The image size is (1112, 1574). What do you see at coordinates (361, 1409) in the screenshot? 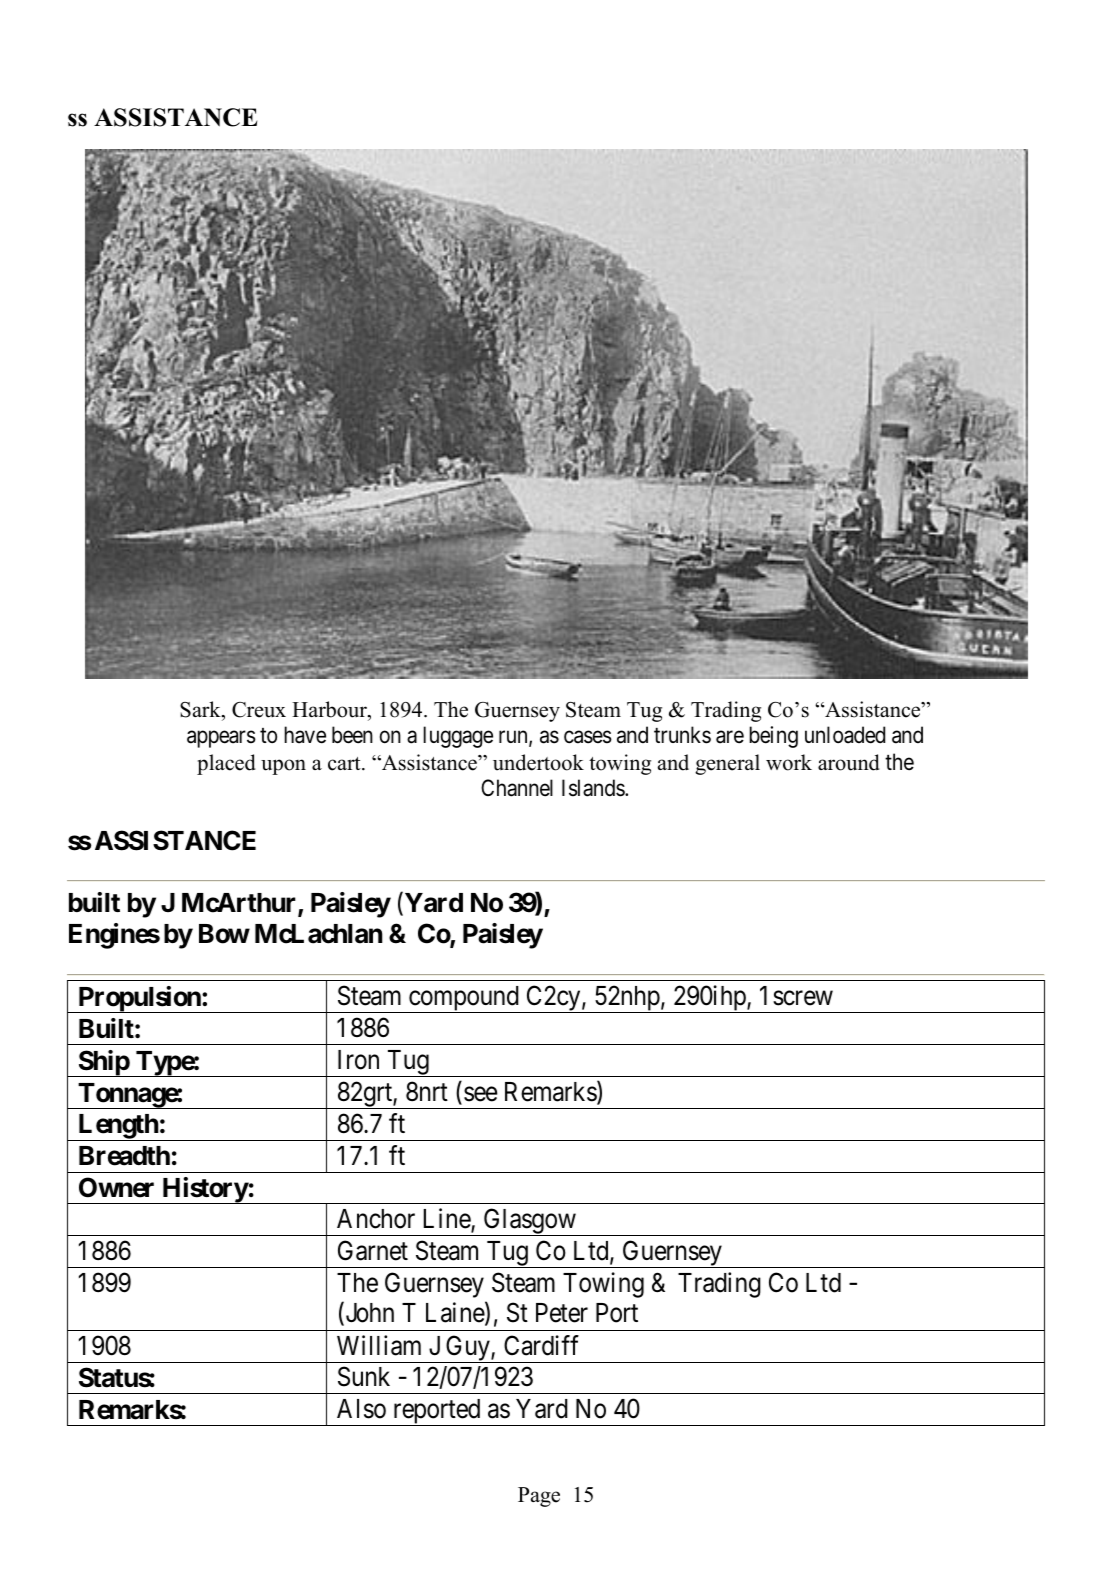
I see `Also` at bounding box center [361, 1409].
